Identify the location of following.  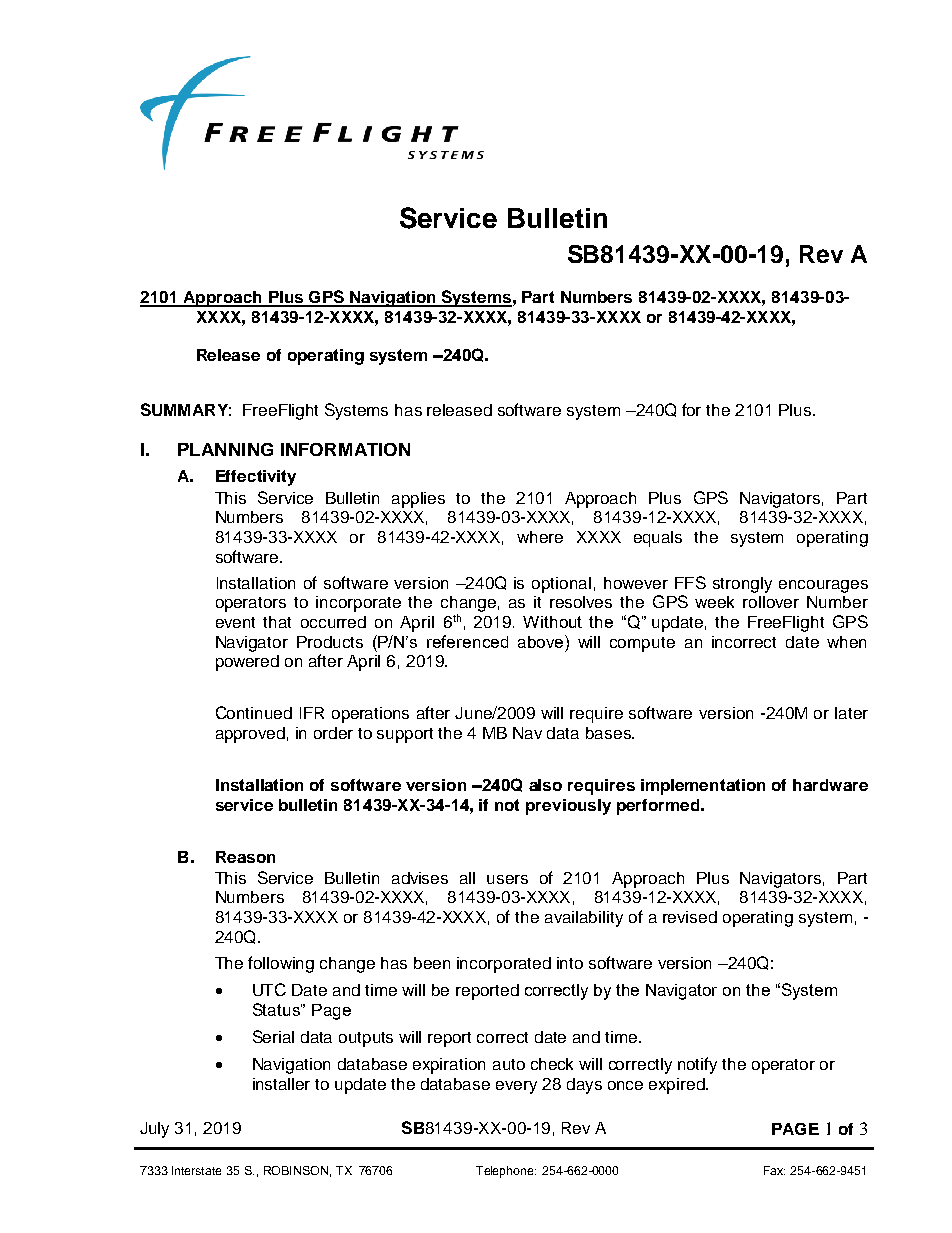
(281, 964).
